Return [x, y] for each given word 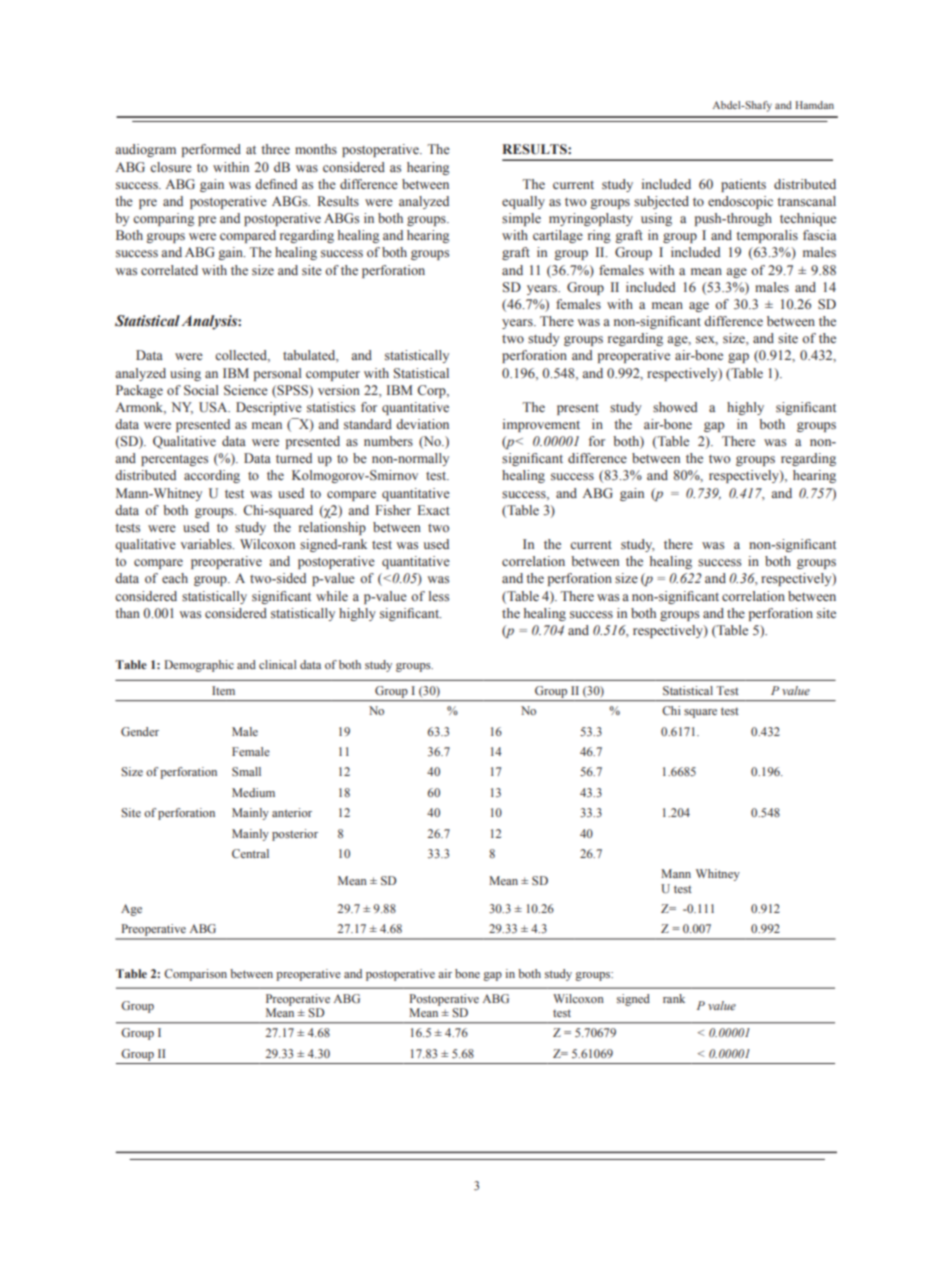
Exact [434, 510]
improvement [541, 425]
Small [246, 771]
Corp [432, 391]
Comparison [195, 975]
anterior [292, 812]
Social [201, 390]
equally [523, 202]
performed [211, 150]
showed [675, 407]
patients [743, 185]
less [439, 596]
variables [207, 544]
